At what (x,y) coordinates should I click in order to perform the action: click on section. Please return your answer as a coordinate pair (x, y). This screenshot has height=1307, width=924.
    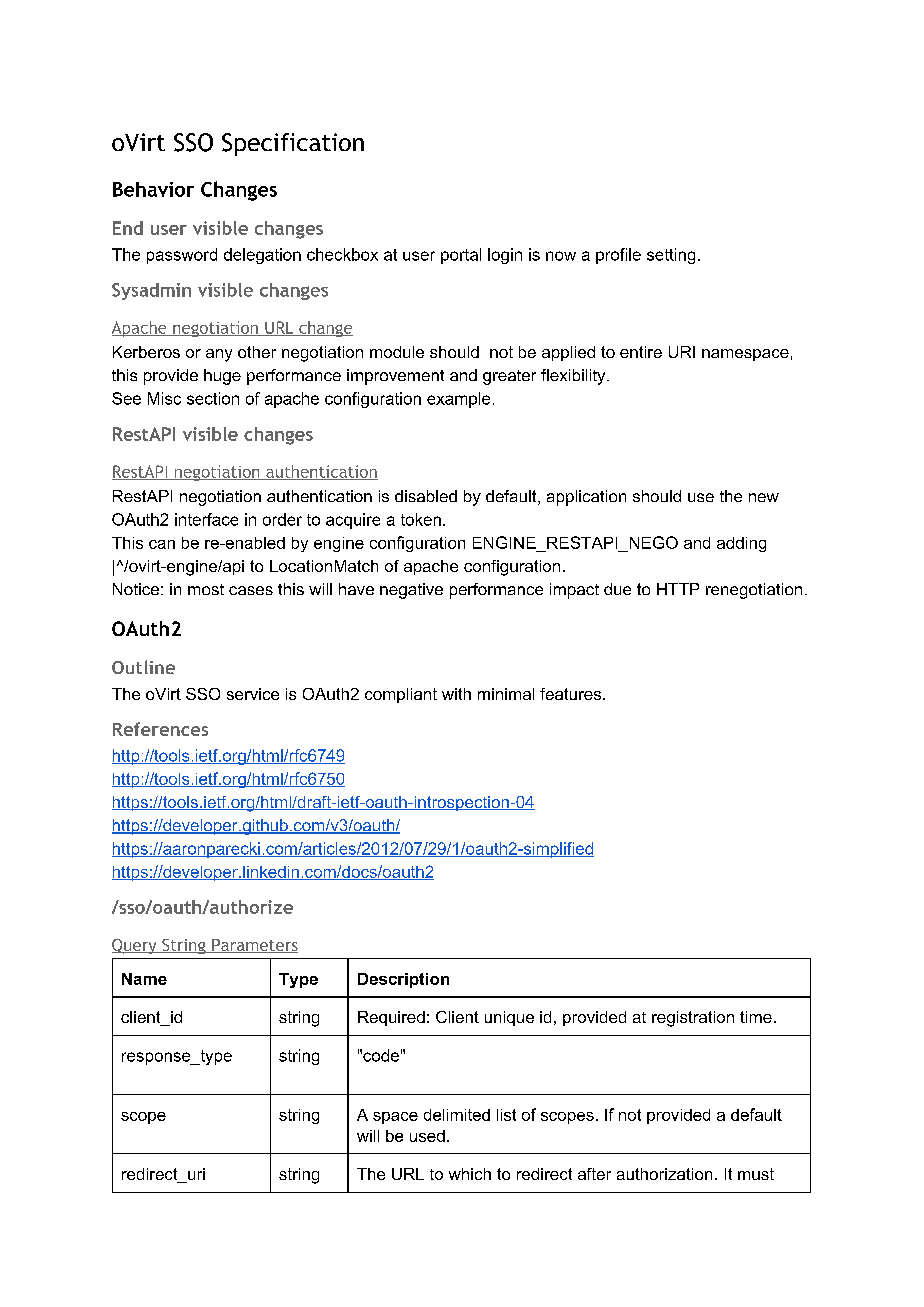
    Looking at the image, I should click on (213, 398).
